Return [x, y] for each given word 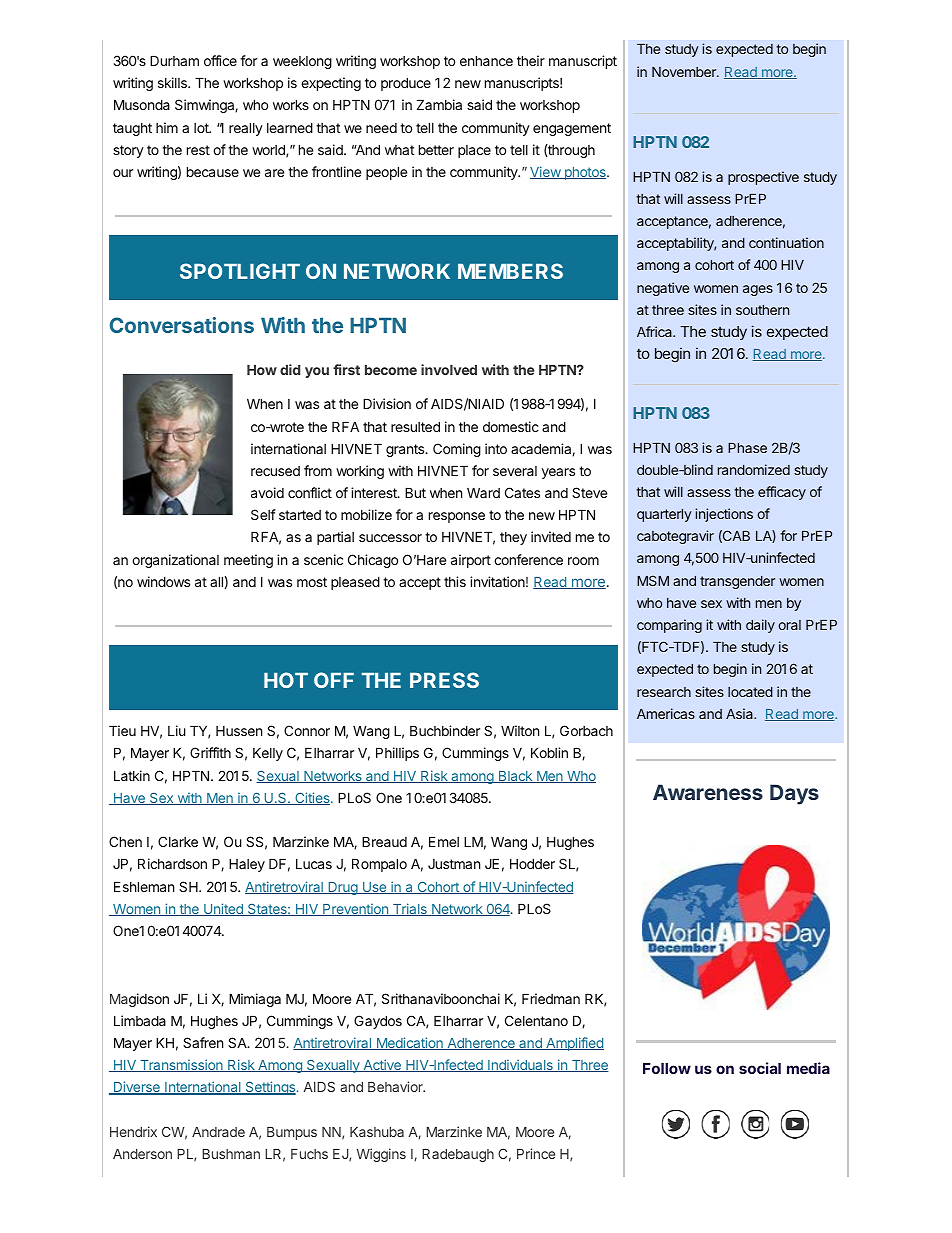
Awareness [708, 792]
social [760, 1068]
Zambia [439, 104]
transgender [737, 582]
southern [762, 310]
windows [163, 581]
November [685, 72]
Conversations [182, 325]
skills [173, 82]
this [455, 581]
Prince [536, 1153]
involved [449, 369]
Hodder [532, 863]
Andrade [218, 1132]
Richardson [172, 863]
